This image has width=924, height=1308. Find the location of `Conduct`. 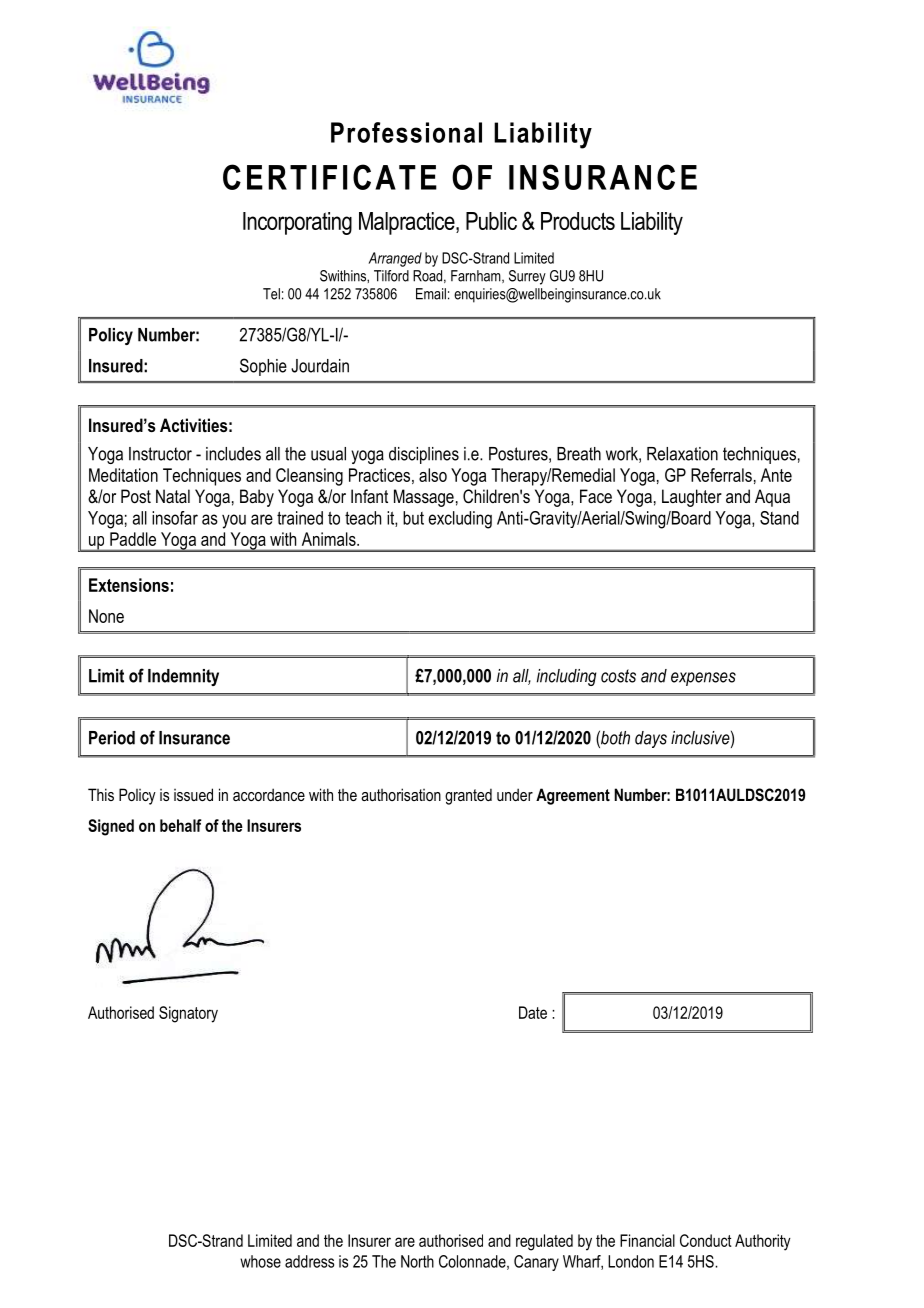

Conduct is located at coordinates (706, 1240).
